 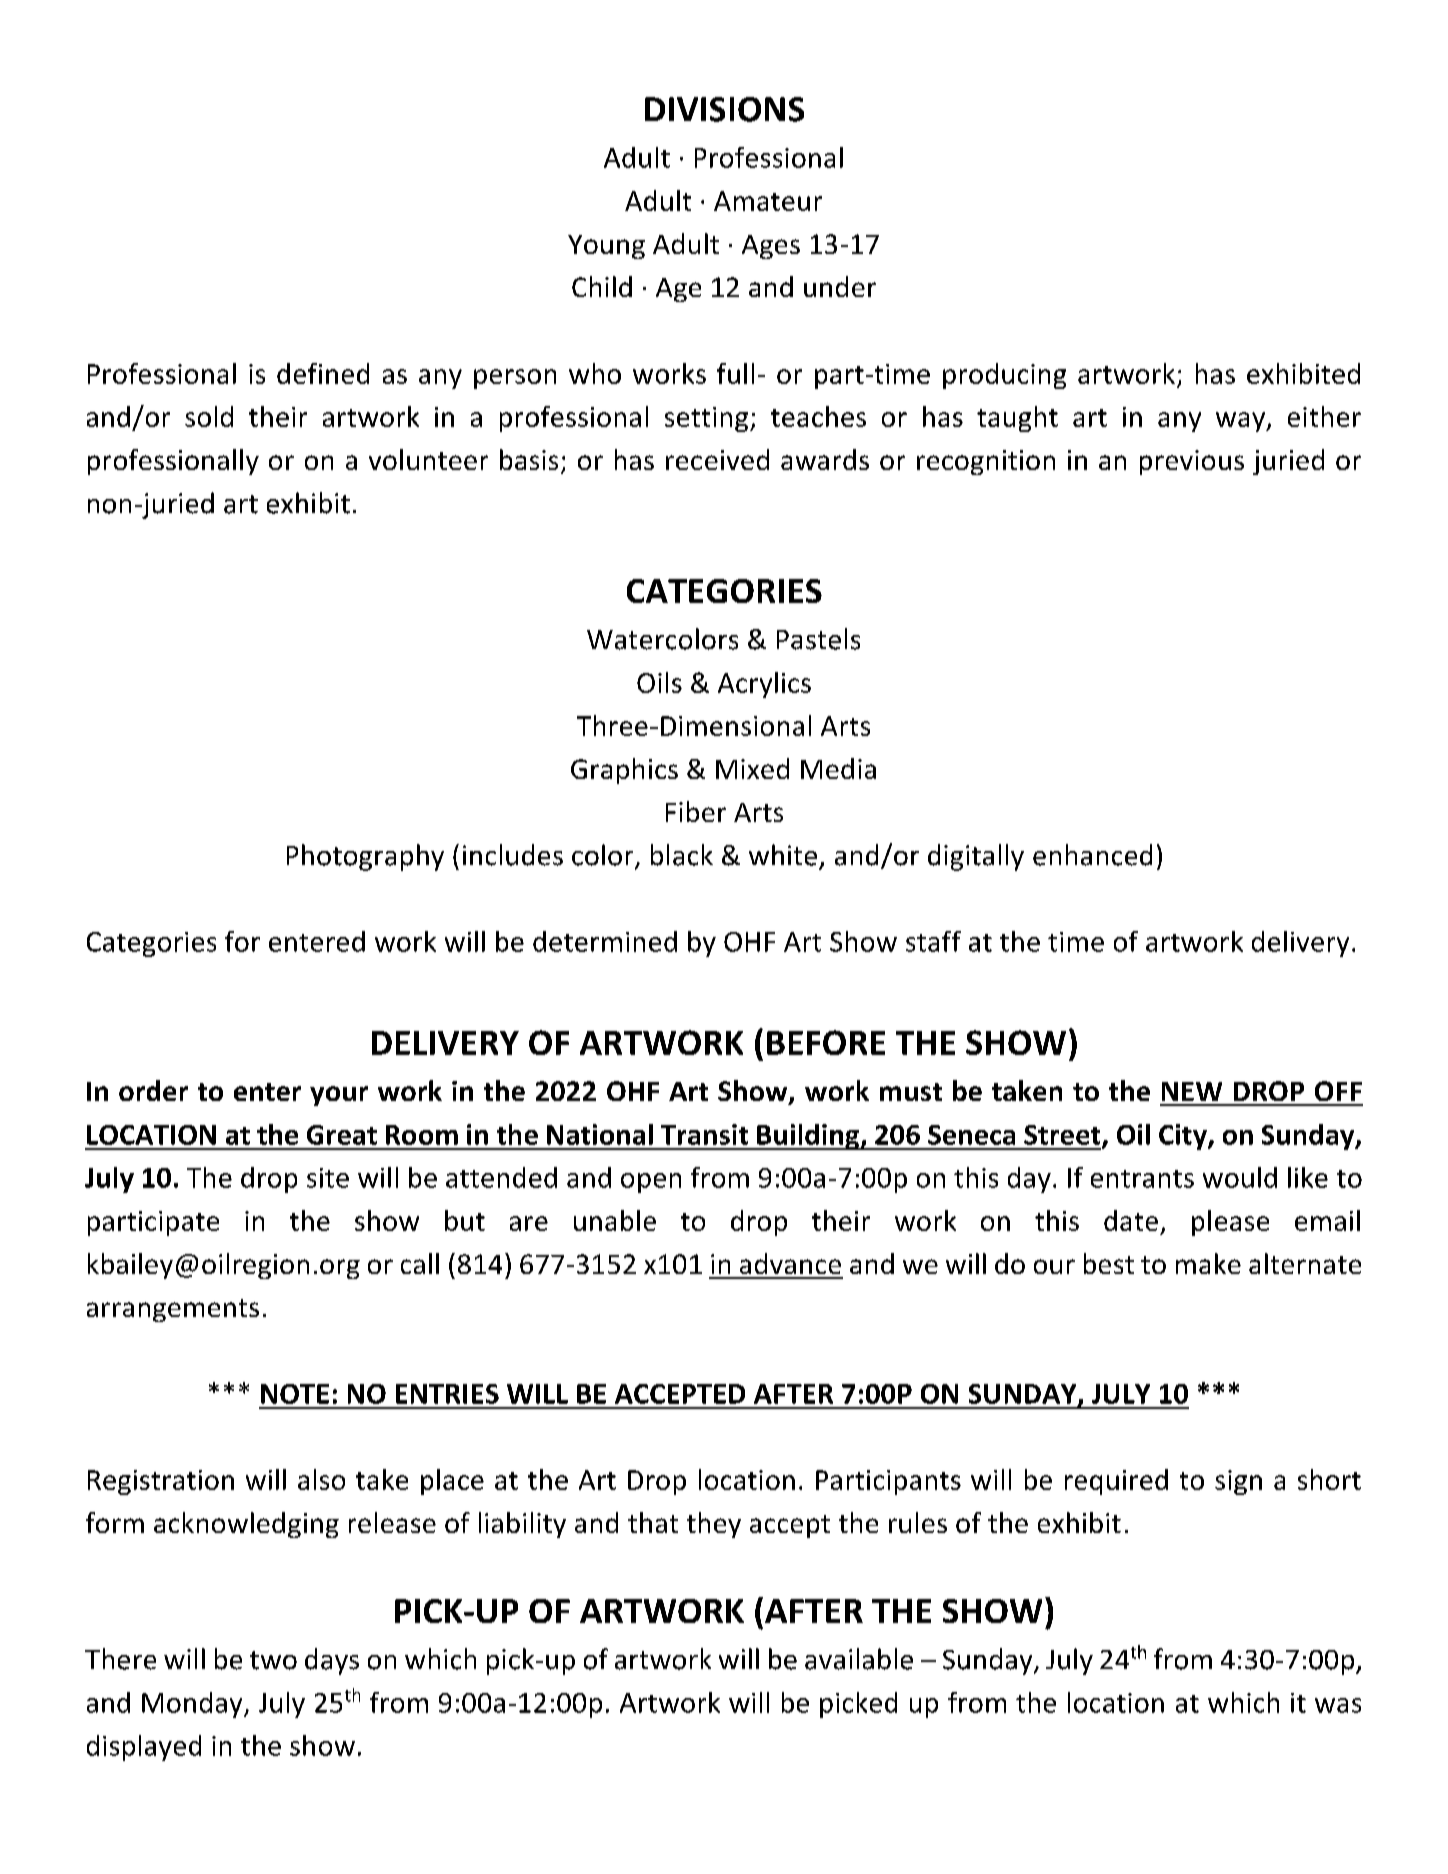 I want to click on enhanced, so click(x=1092, y=855).
